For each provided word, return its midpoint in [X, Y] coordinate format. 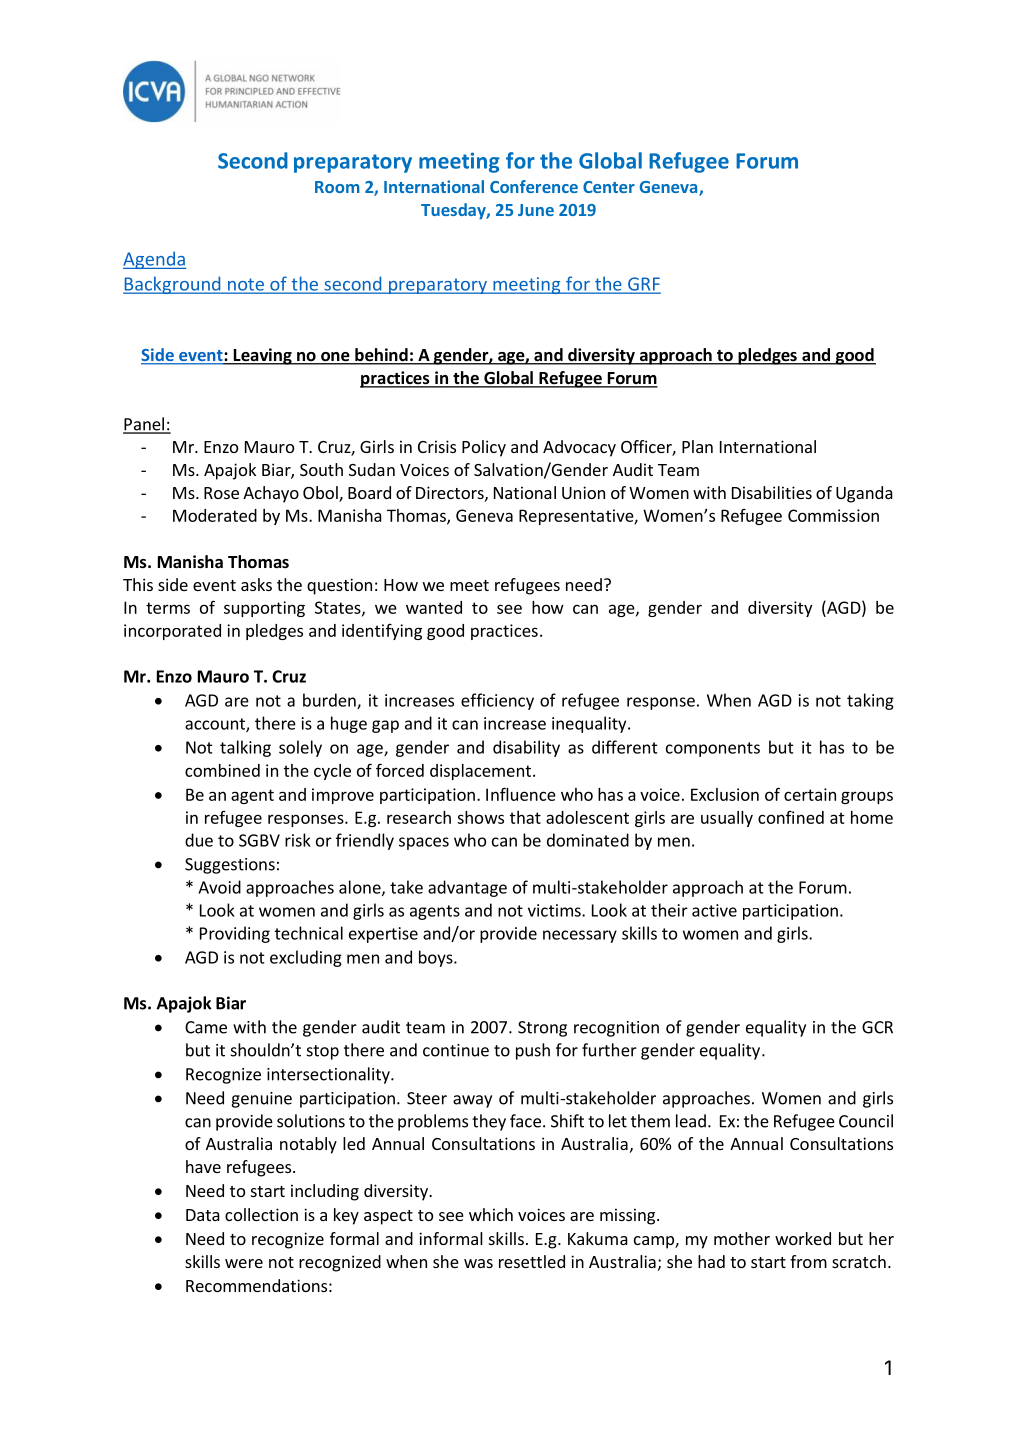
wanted [434, 607]
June [536, 210]
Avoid [219, 887]
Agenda [155, 260]
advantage [467, 888]
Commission [833, 515]
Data [203, 1215]
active [714, 910]
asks [256, 584]
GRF [643, 285]
